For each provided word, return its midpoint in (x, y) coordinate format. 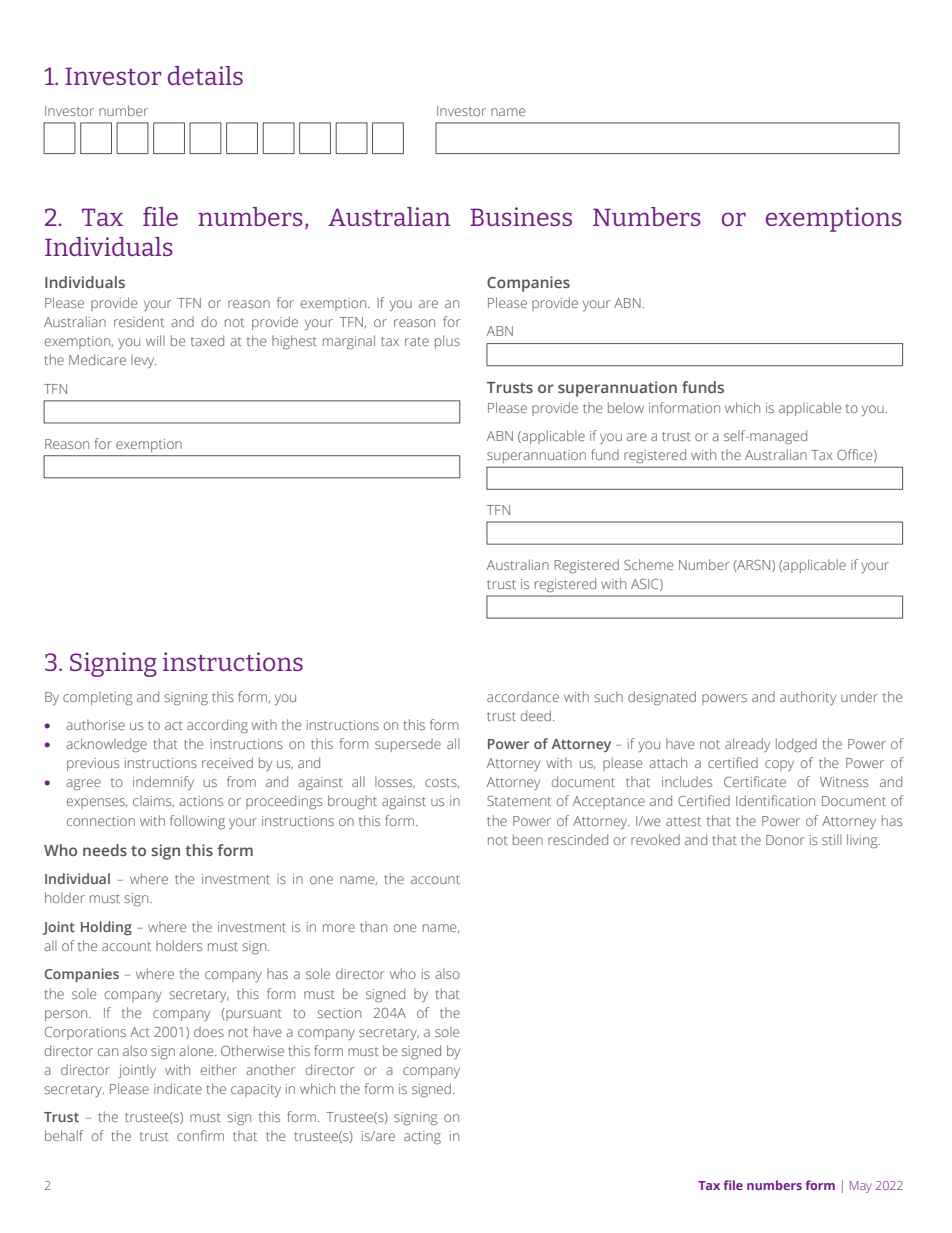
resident (139, 321)
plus (447, 342)
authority (808, 698)
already (747, 745)
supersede (408, 745)
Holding (106, 928)
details (205, 75)
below (626, 407)
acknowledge (106, 745)
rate (417, 341)
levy (143, 361)
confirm (200, 1135)
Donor (785, 840)
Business (521, 216)
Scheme (648, 564)
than (373, 926)
